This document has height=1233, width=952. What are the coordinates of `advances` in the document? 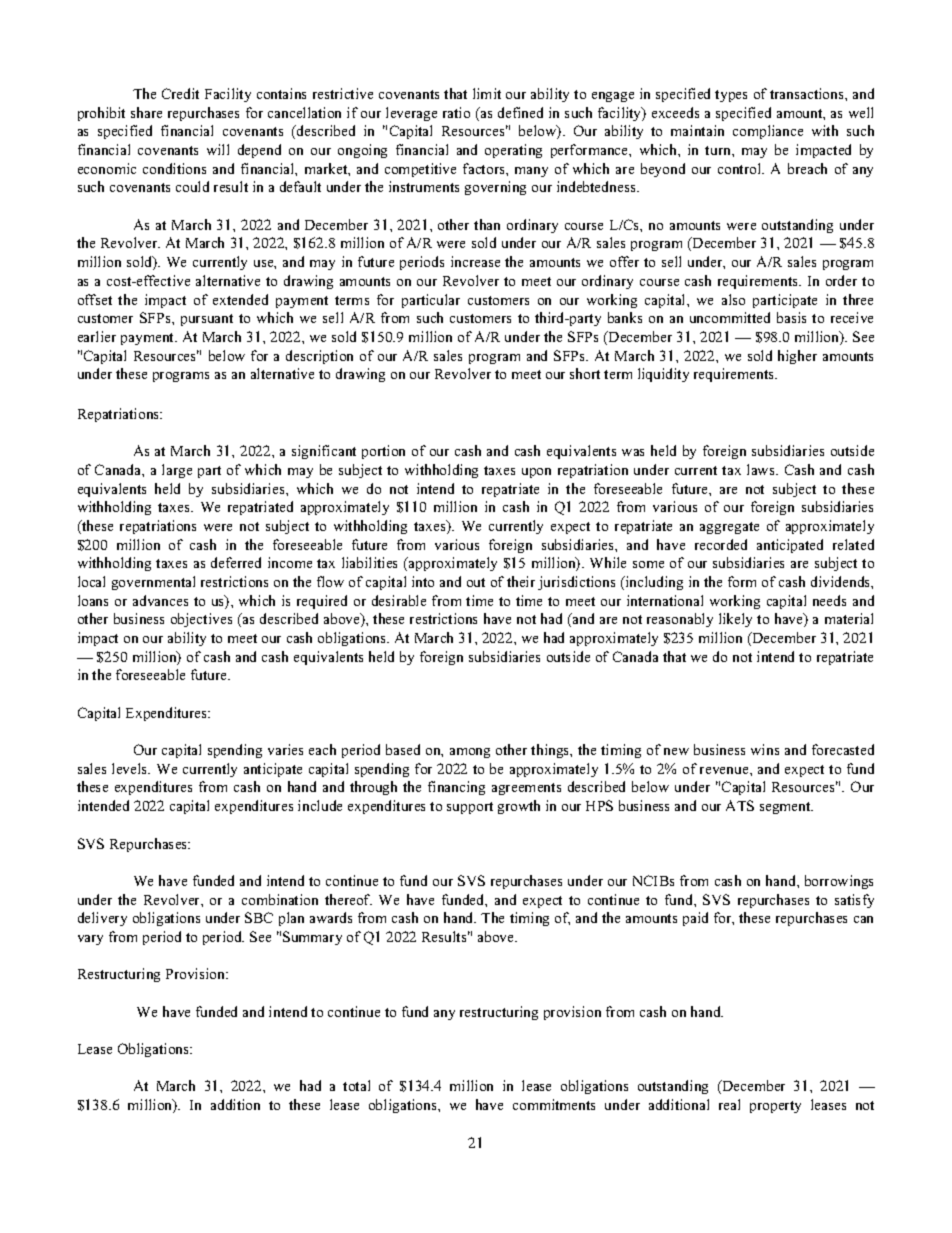 It's located at (160, 600).
